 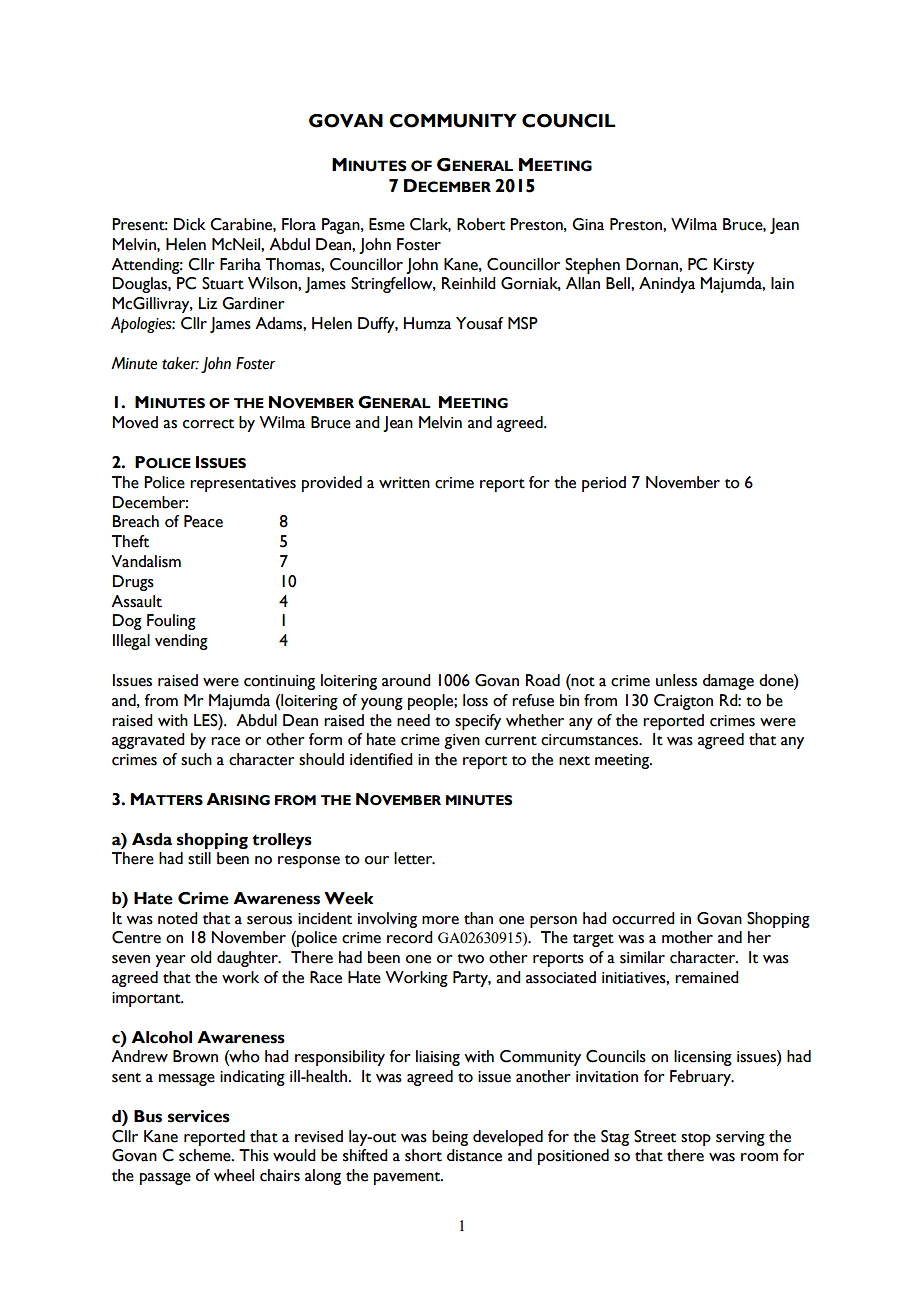 What do you see at coordinates (404, 483) in the screenshot?
I see `written` at bounding box center [404, 483].
